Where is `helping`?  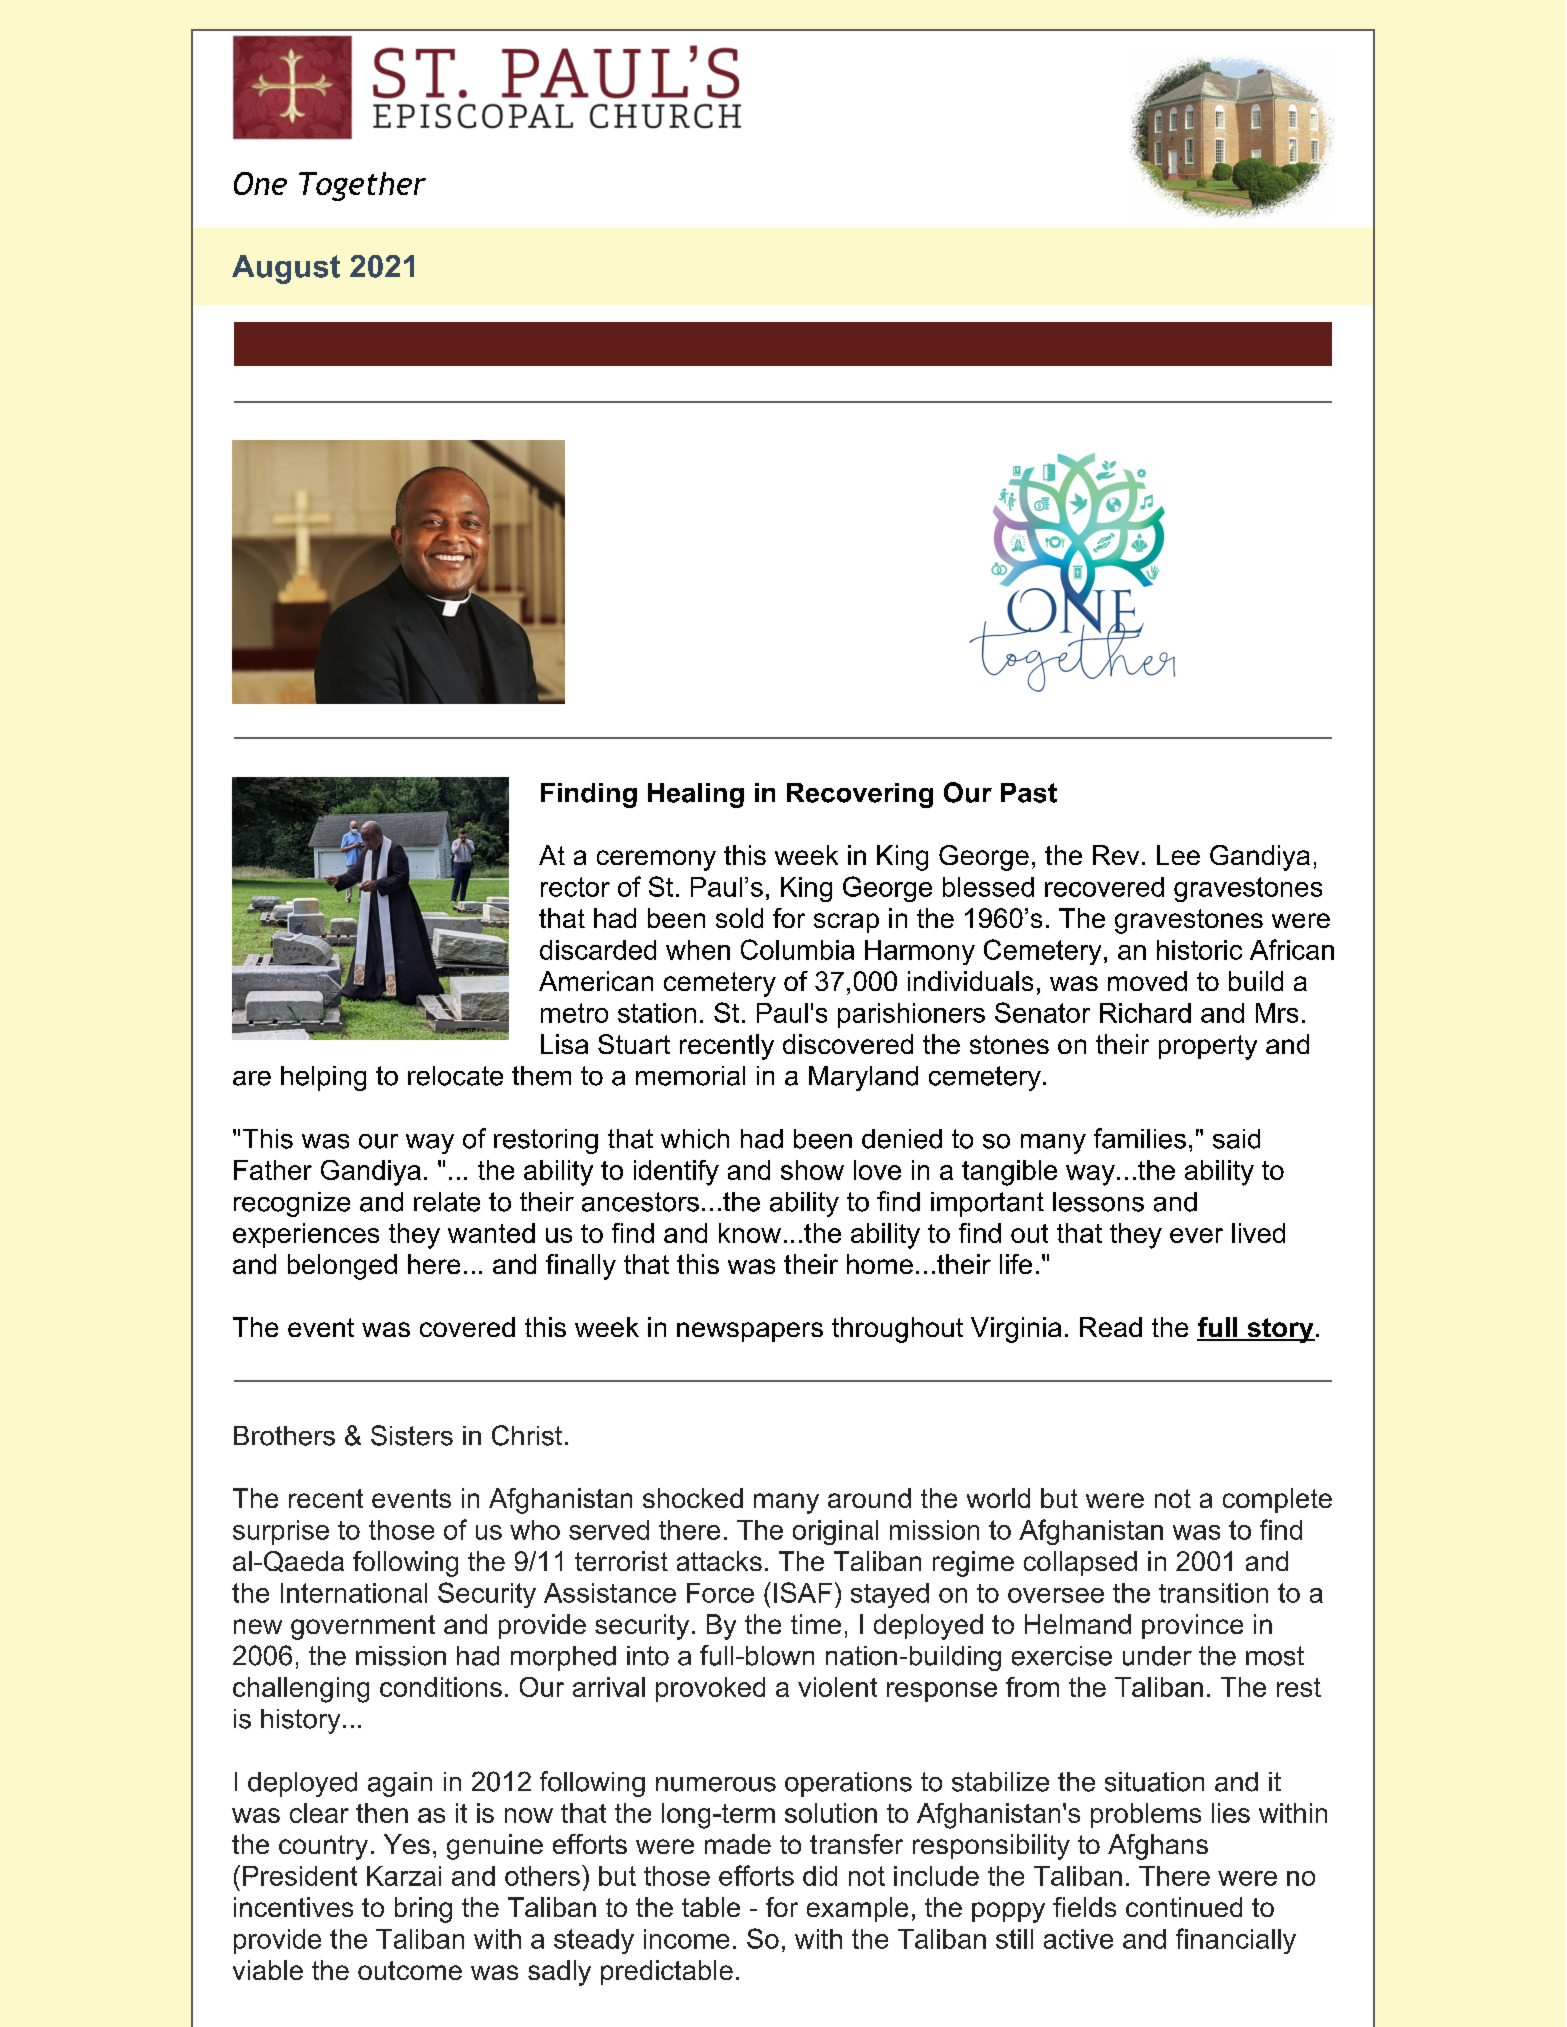
helping is located at coordinates (323, 1078).
